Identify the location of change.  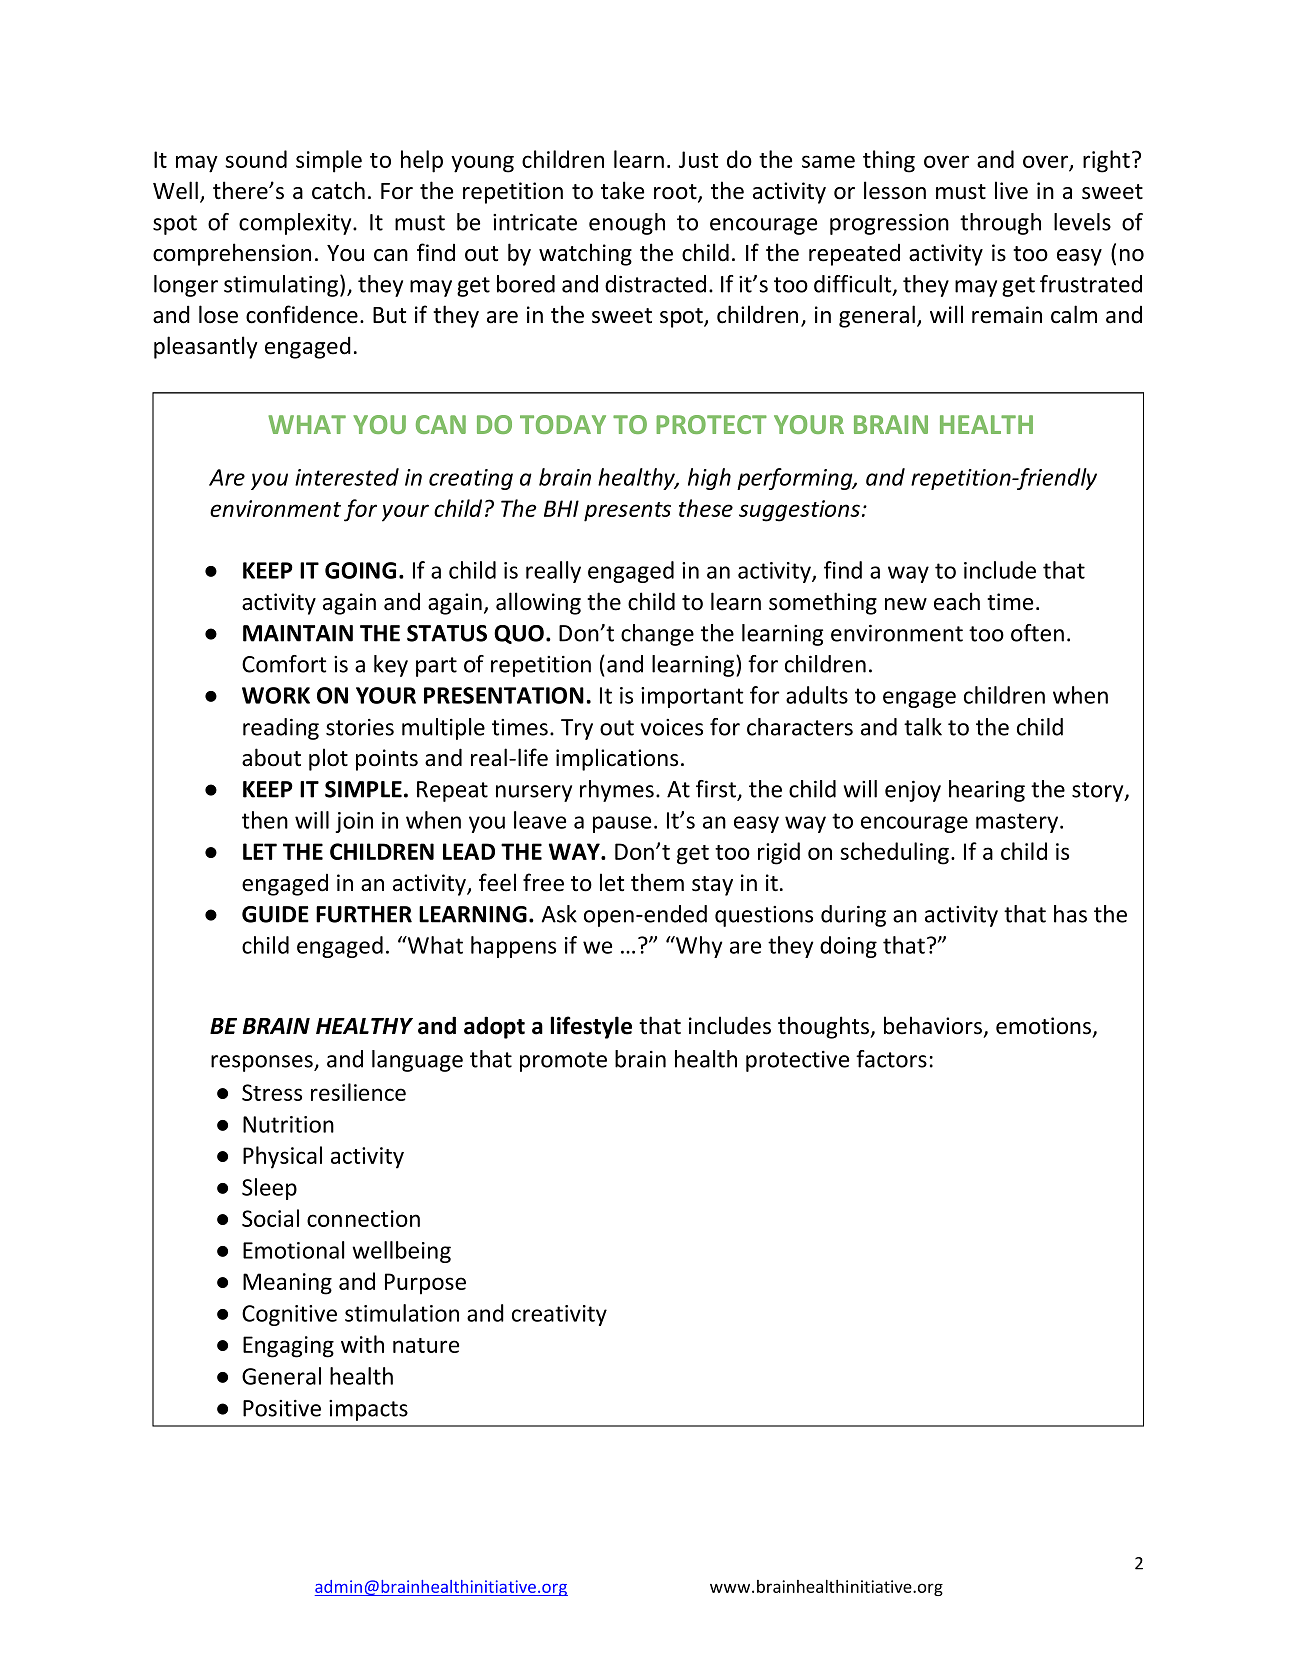
(657, 635).
